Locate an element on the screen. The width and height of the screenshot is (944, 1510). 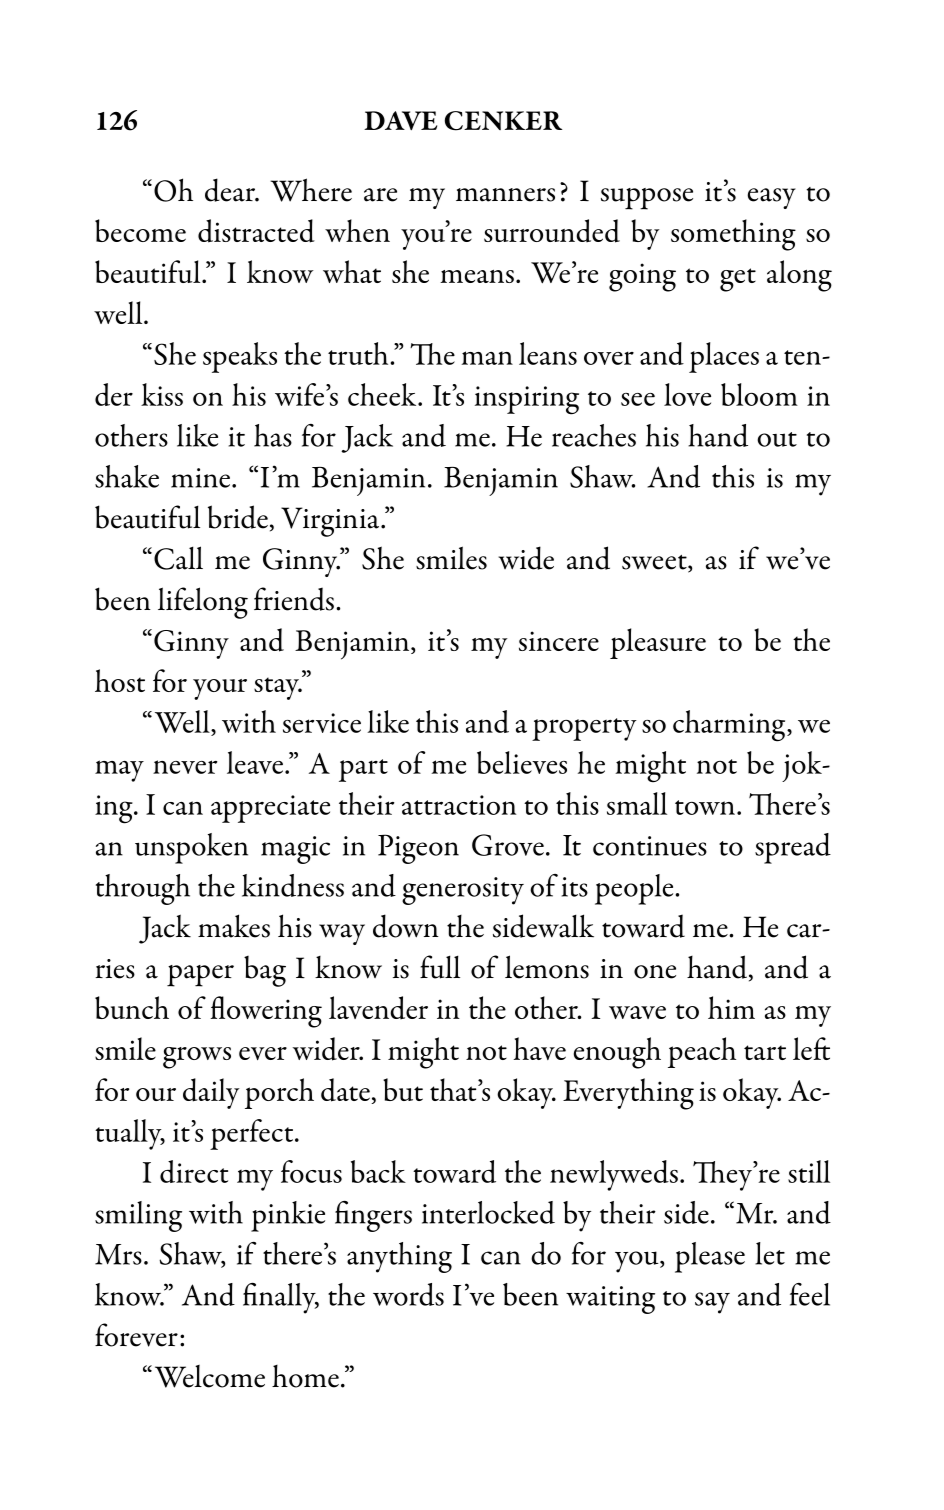
speaks is located at coordinates (240, 357).
